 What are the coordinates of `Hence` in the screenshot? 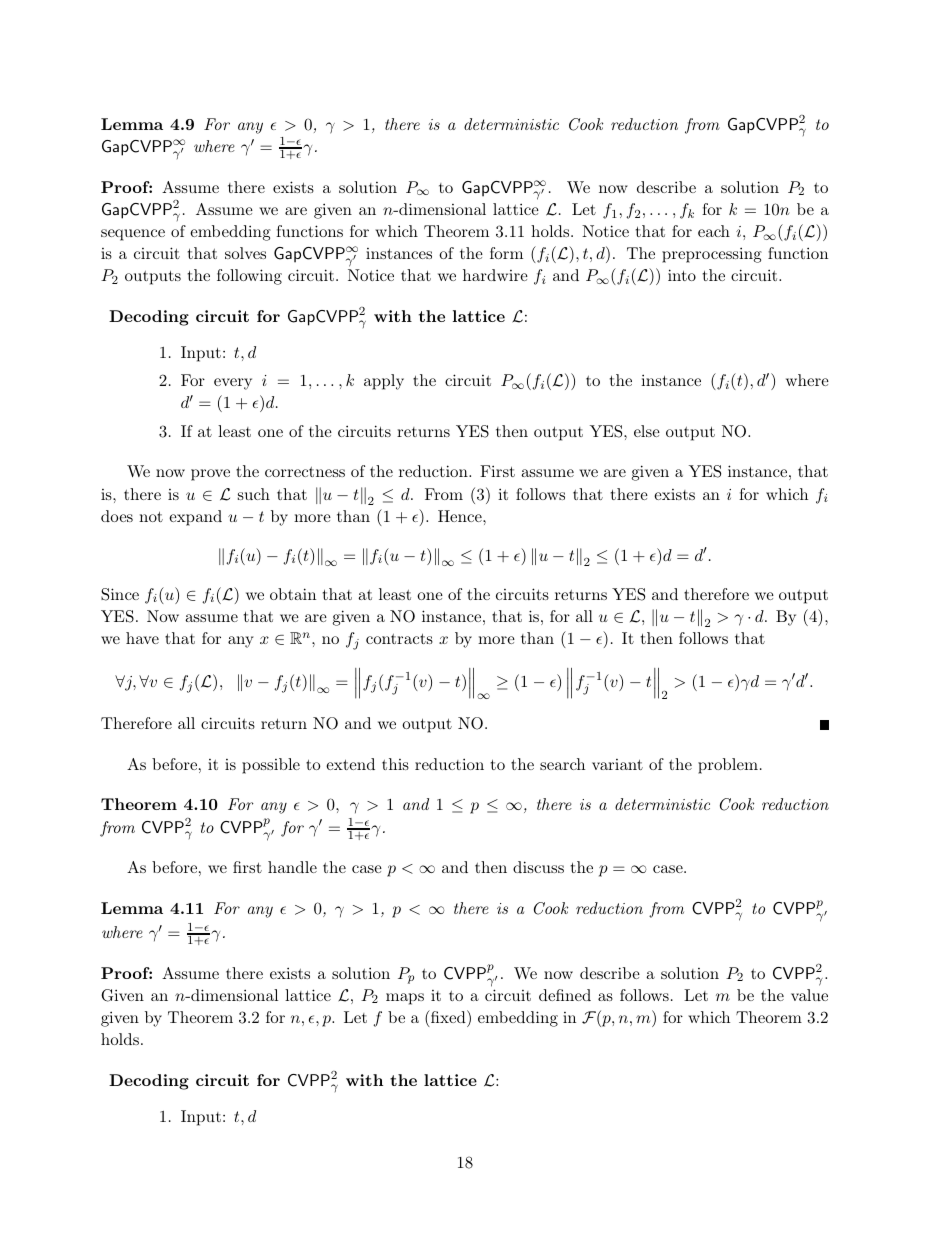 It's located at (461, 516).
